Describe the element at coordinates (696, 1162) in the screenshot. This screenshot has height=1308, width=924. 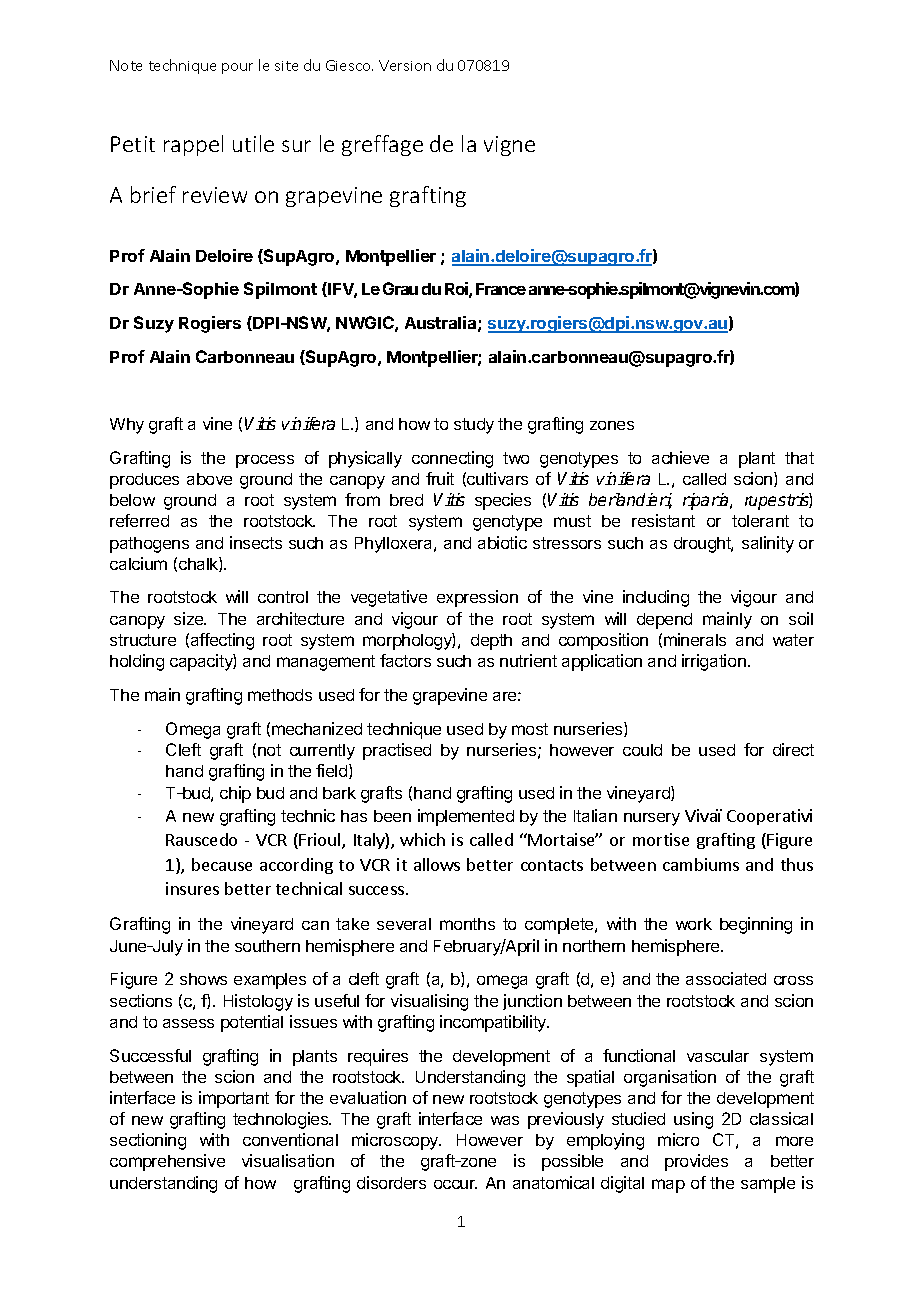
I see `provides` at that location.
